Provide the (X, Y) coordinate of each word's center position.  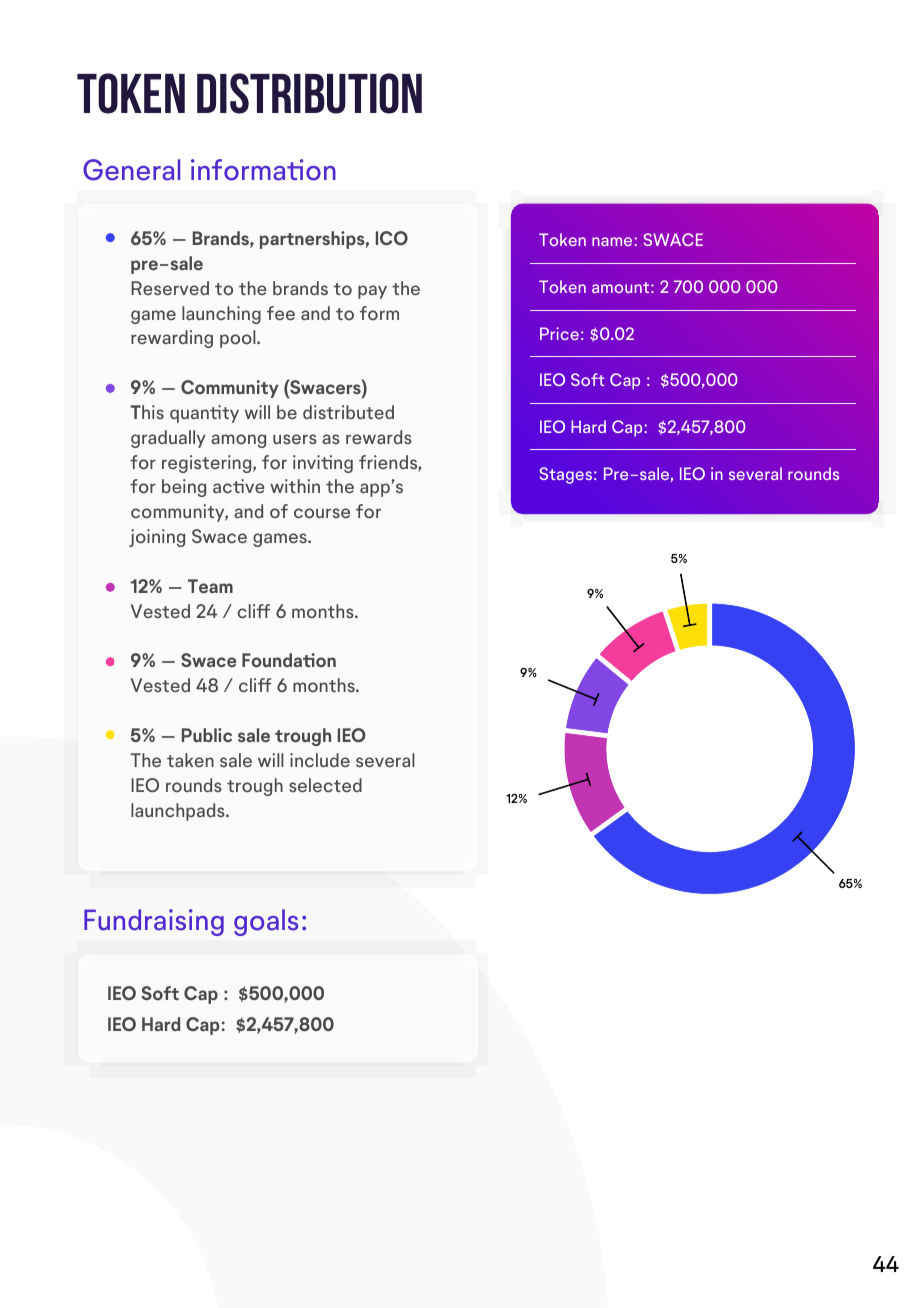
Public (207, 735)
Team (210, 586)
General (131, 170)
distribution (309, 93)
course (322, 513)
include (320, 760)
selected (325, 785)
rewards (379, 437)
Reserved (170, 288)
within (295, 486)
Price (559, 333)
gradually (168, 439)
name (613, 241)
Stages (566, 475)
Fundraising (154, 922)
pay (372, 292)
